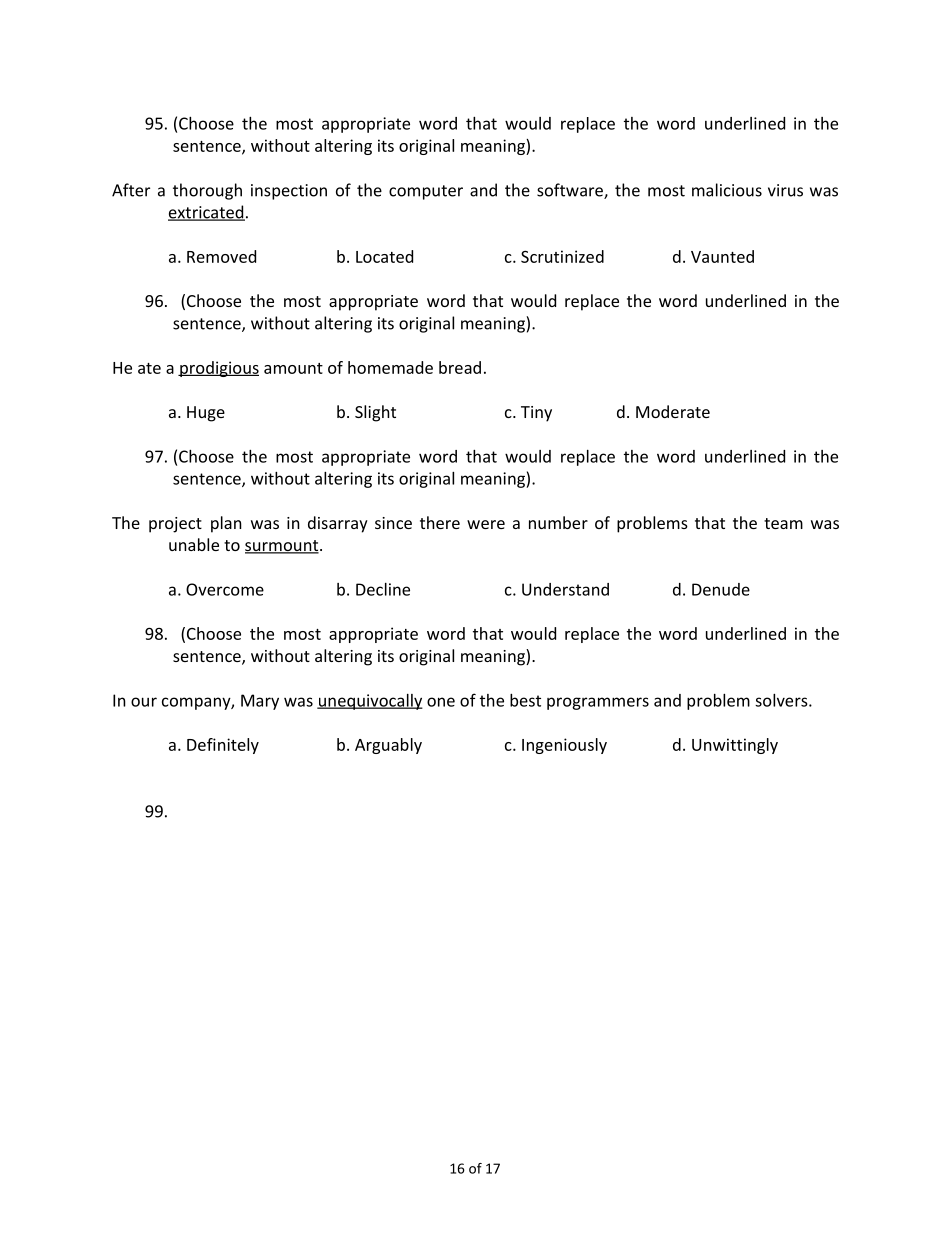 The image size is (952, 1233). Describe the element at coordinates (727, 190) in the screenshot. I see `malicious` at that location.
